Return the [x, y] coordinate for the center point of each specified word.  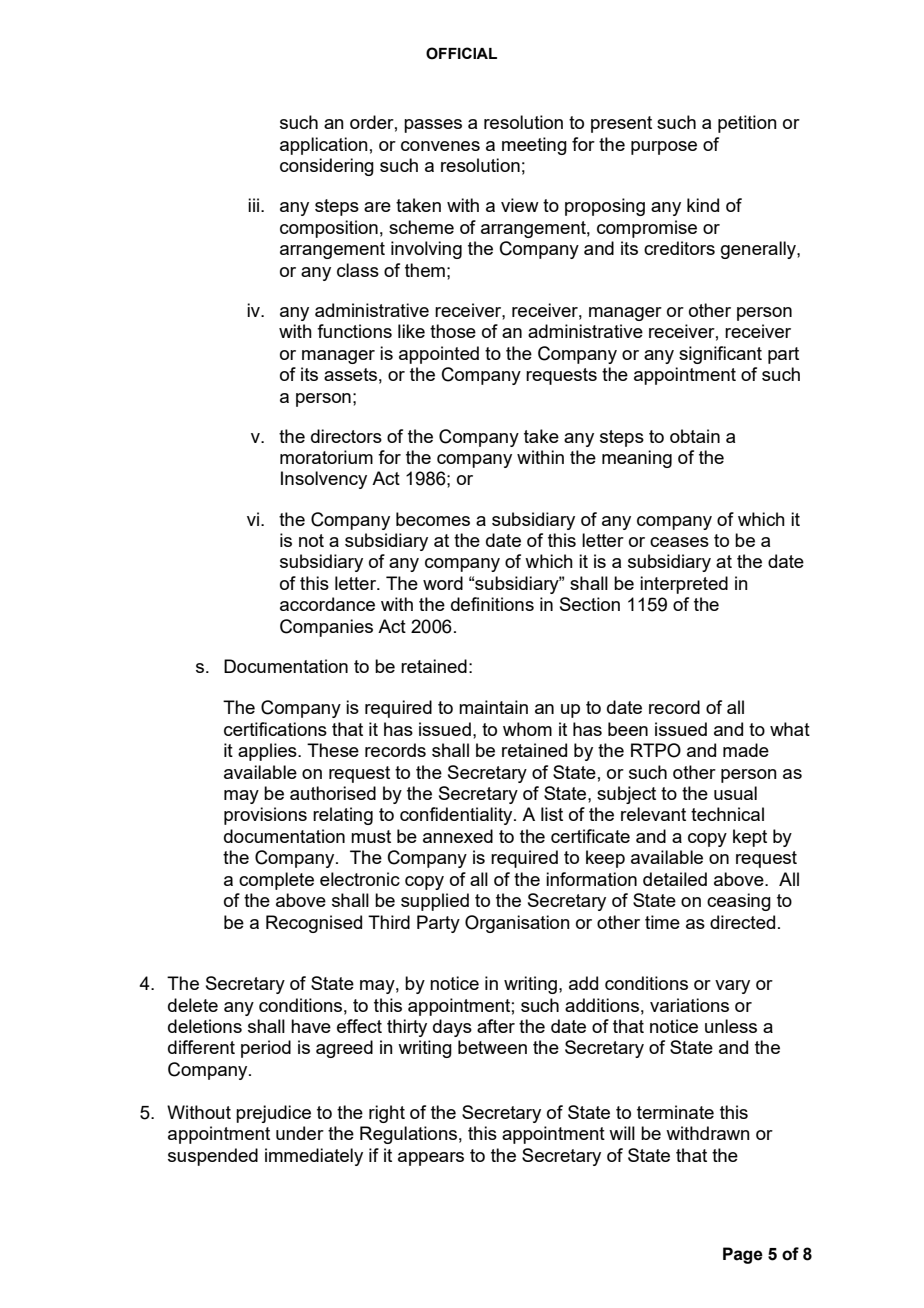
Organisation [517, 924]
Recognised [314, 924]
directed [742, 922]
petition [747, 124]
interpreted [684, 585]
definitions [492, 604]
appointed [439, 355]
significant [720, 355]
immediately [314, 1157]
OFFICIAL [461, 53]
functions [354, 331]
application [324, 146]
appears [431, 1159]
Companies [326, 628]
